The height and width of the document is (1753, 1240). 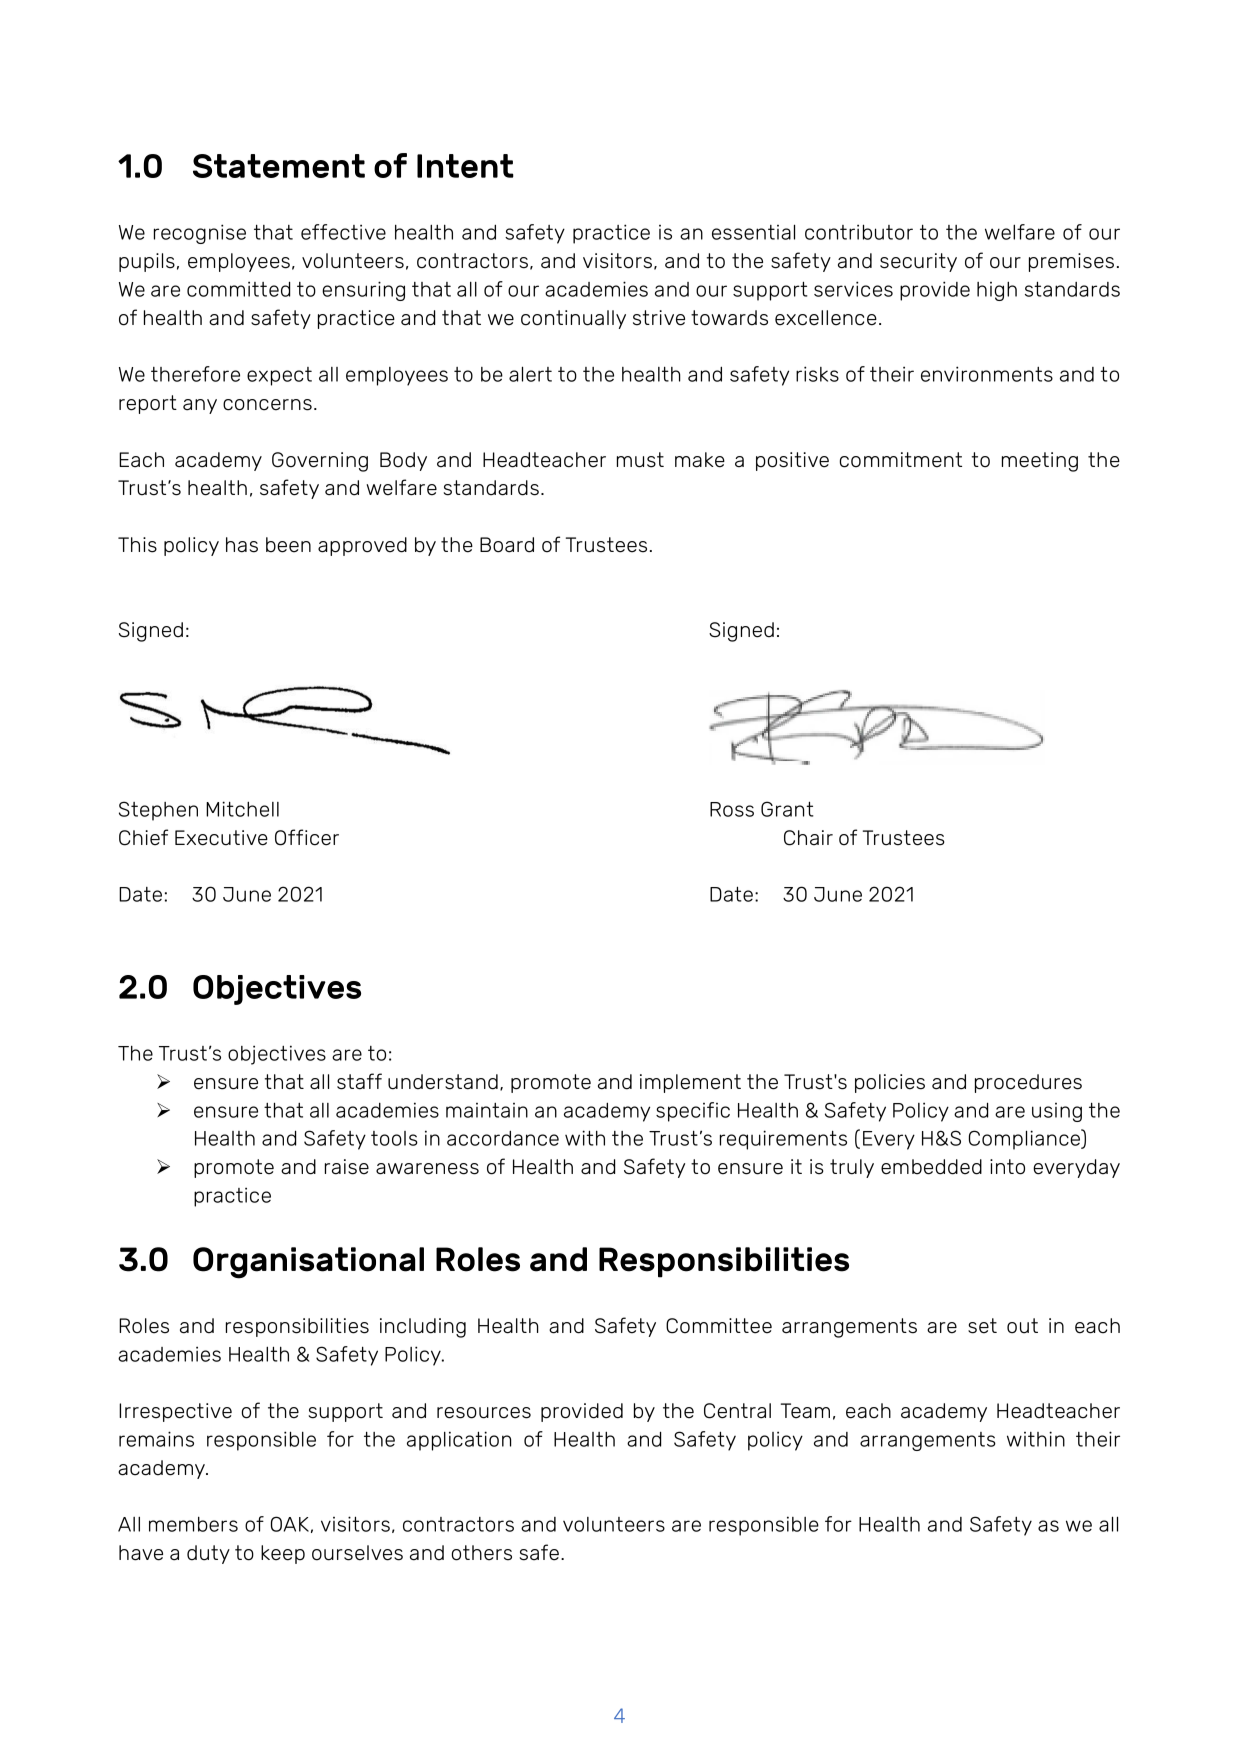 What do you see at coordinates (359, 1081) in the document?
I see `staff` at bounding box center [359, 1081].
